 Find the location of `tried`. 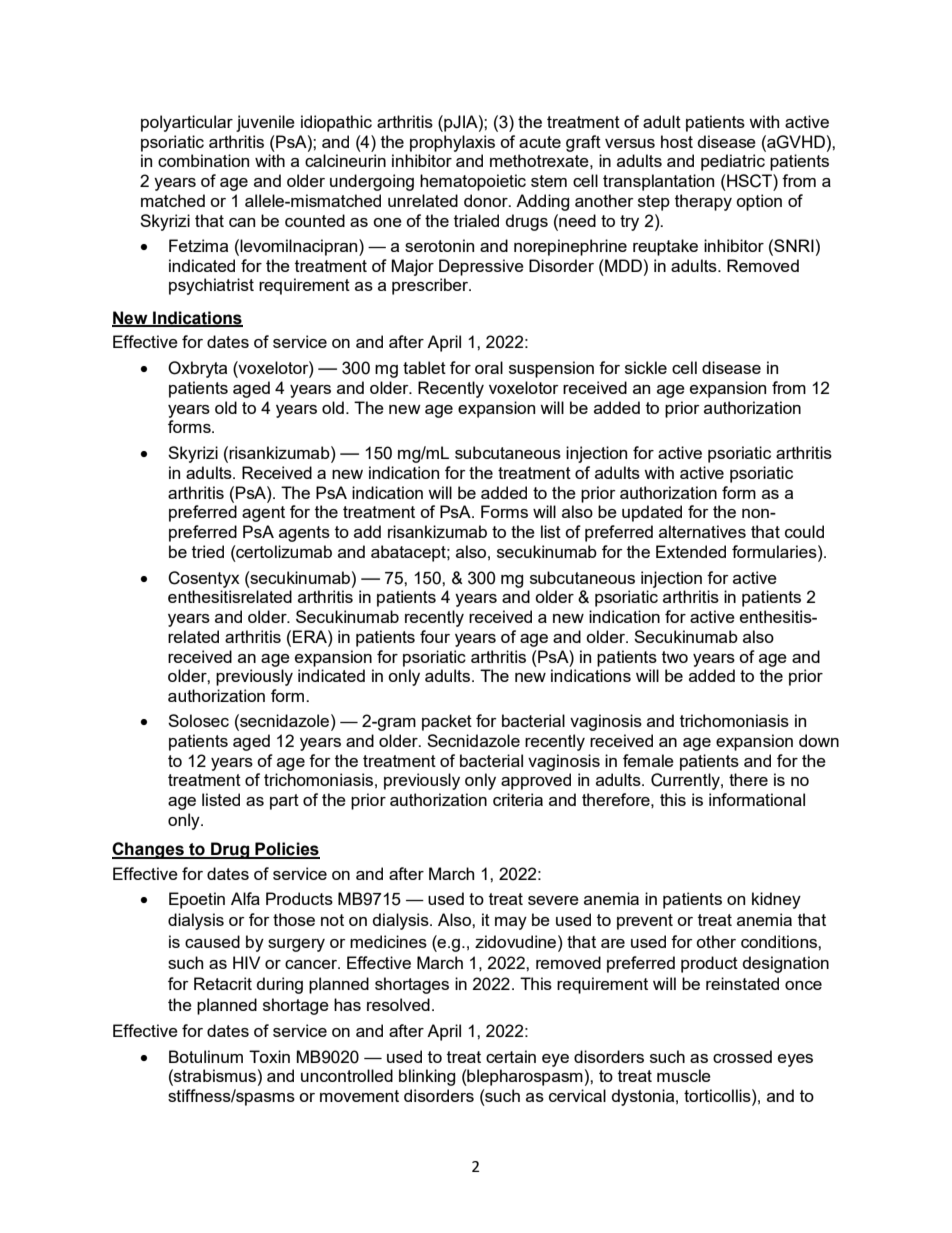

tried is located at coordinates (208, 551).
